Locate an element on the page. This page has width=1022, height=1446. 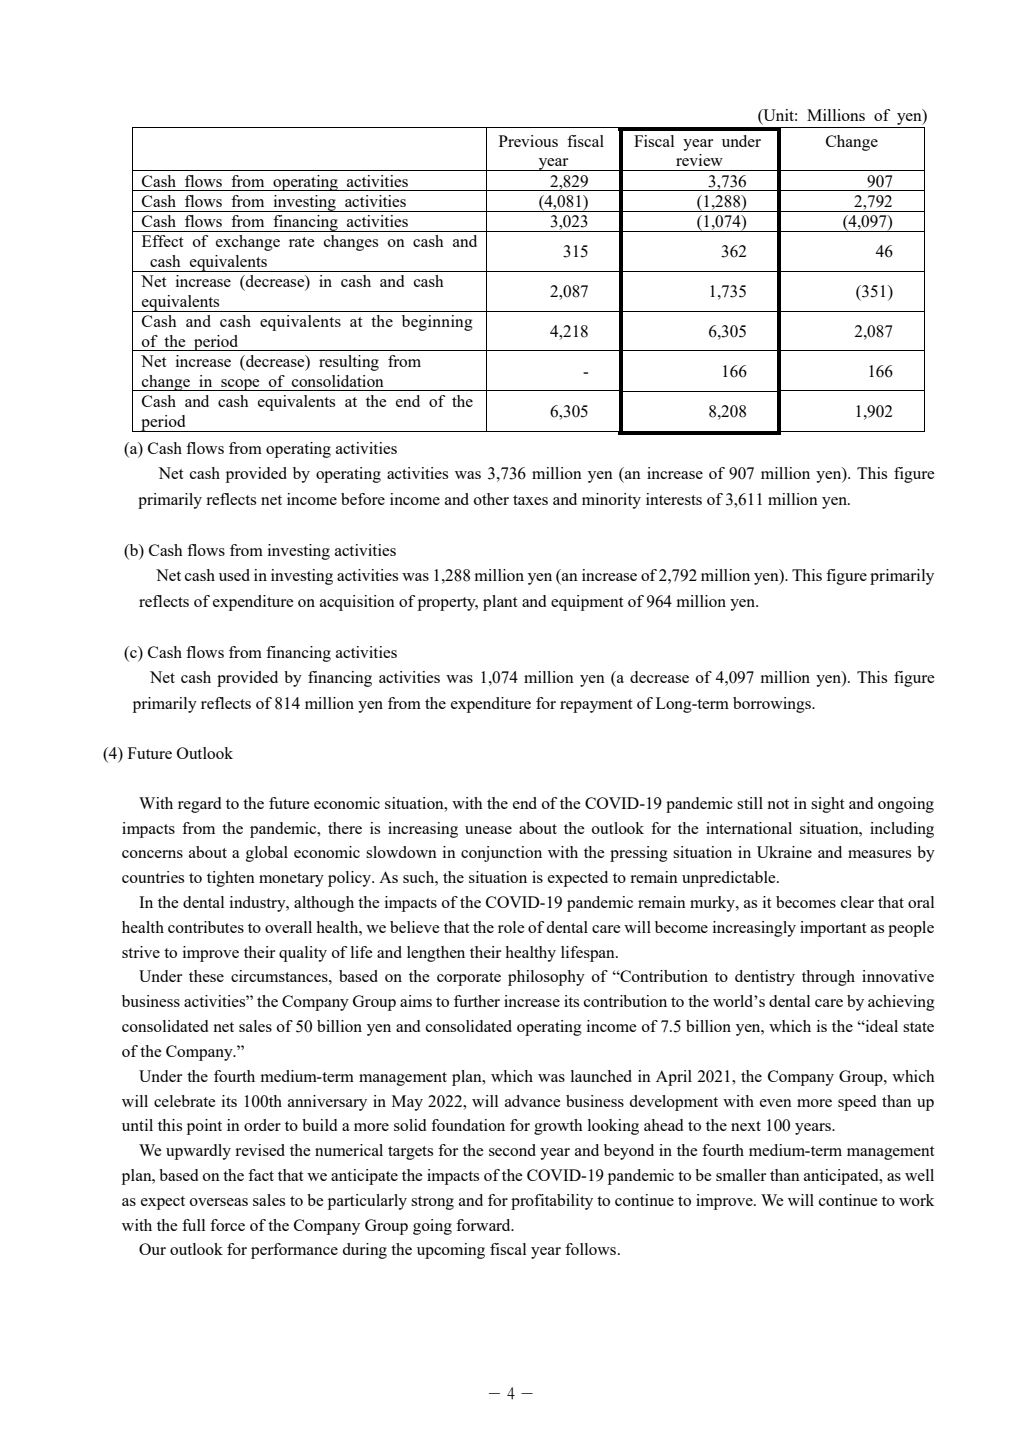
philosophy is located at coordinates (546, 978).
